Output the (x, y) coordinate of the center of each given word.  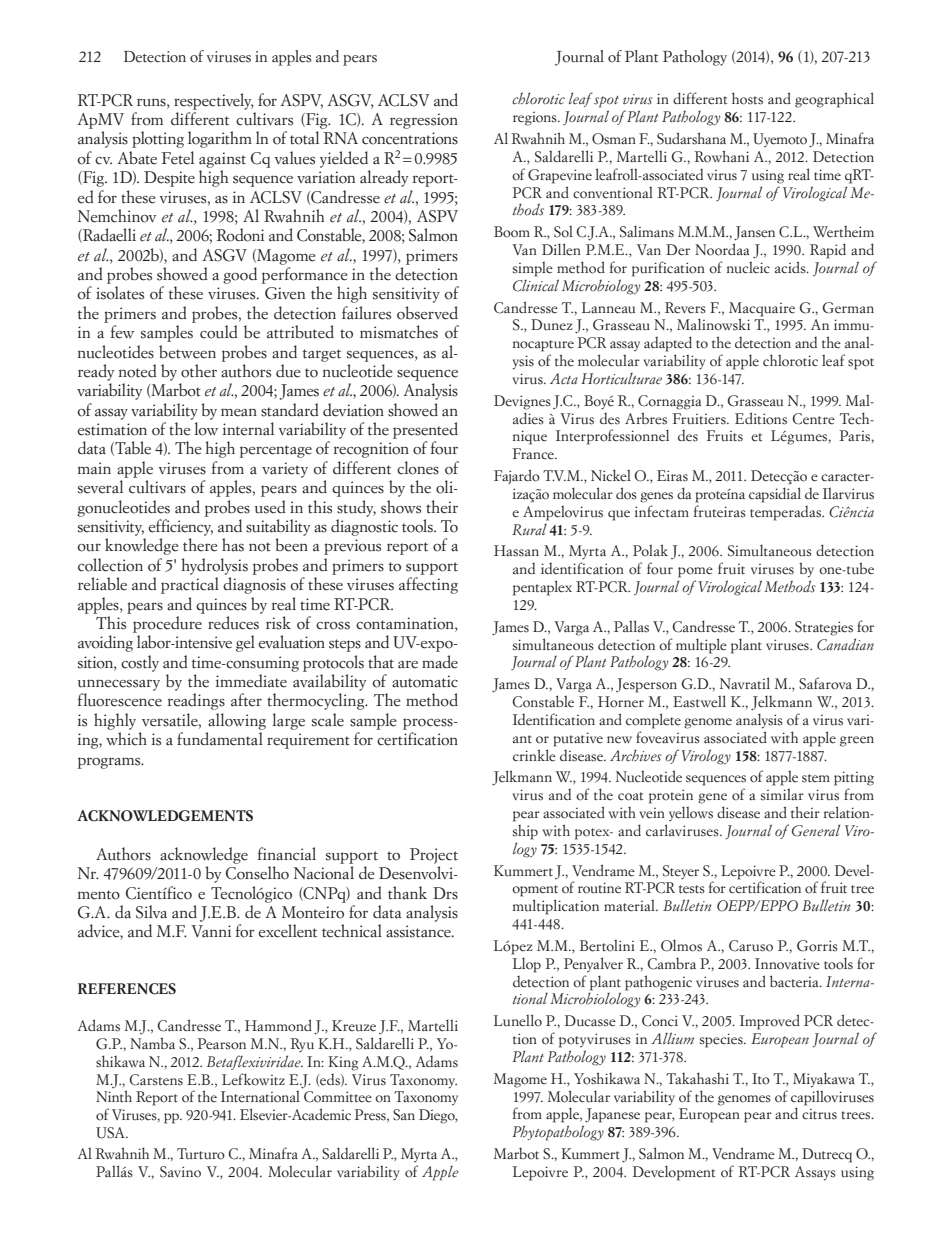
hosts (747, 98)
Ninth (114, 1096)
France (534, 453)
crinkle (534, 755)
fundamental (220, 739)
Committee (338, 1097)
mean (239, 412)
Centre (813, 419)
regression (424, 121)
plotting (158, 139)
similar (782, 794)
